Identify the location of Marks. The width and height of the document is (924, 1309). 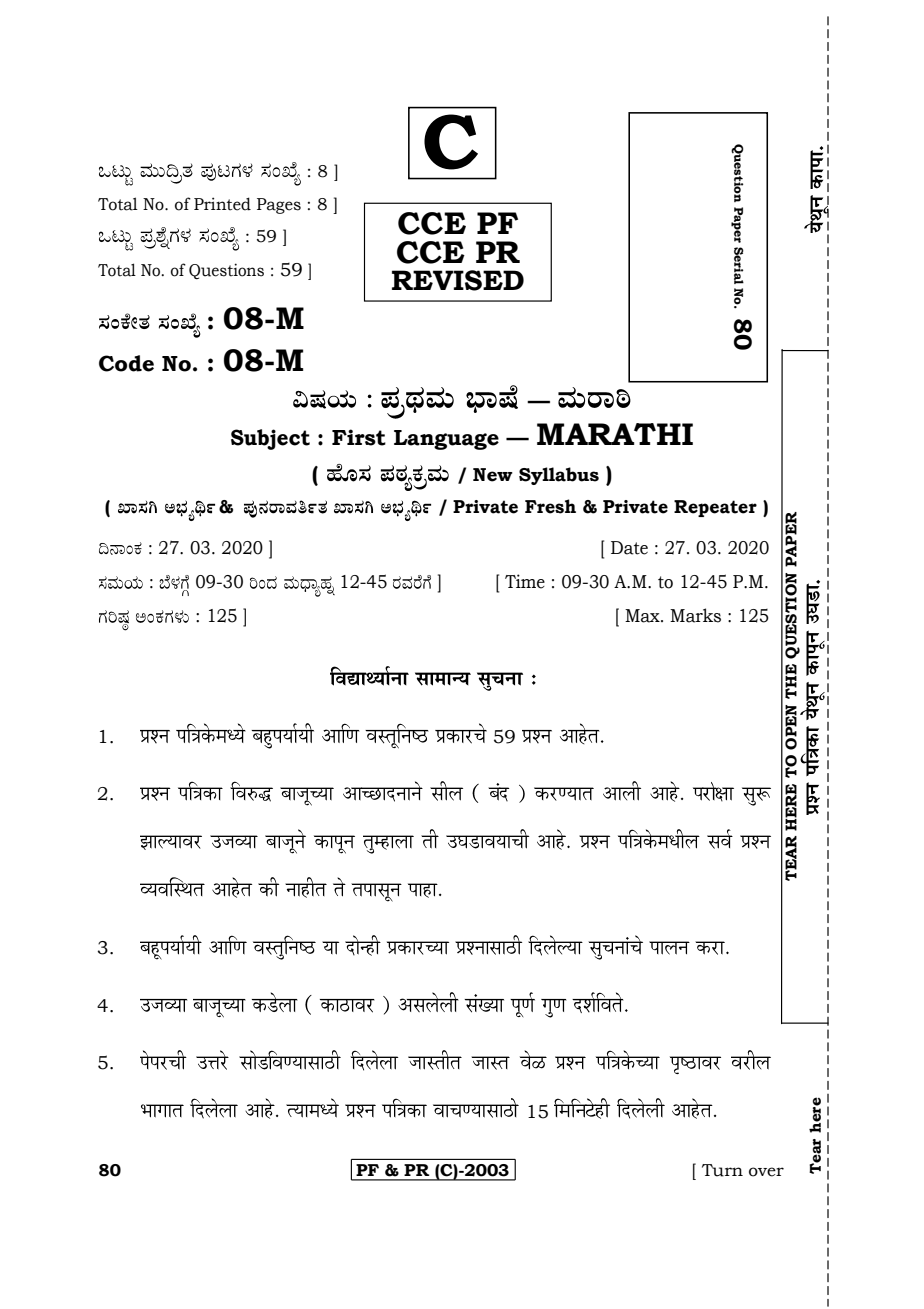
(695, 615).
